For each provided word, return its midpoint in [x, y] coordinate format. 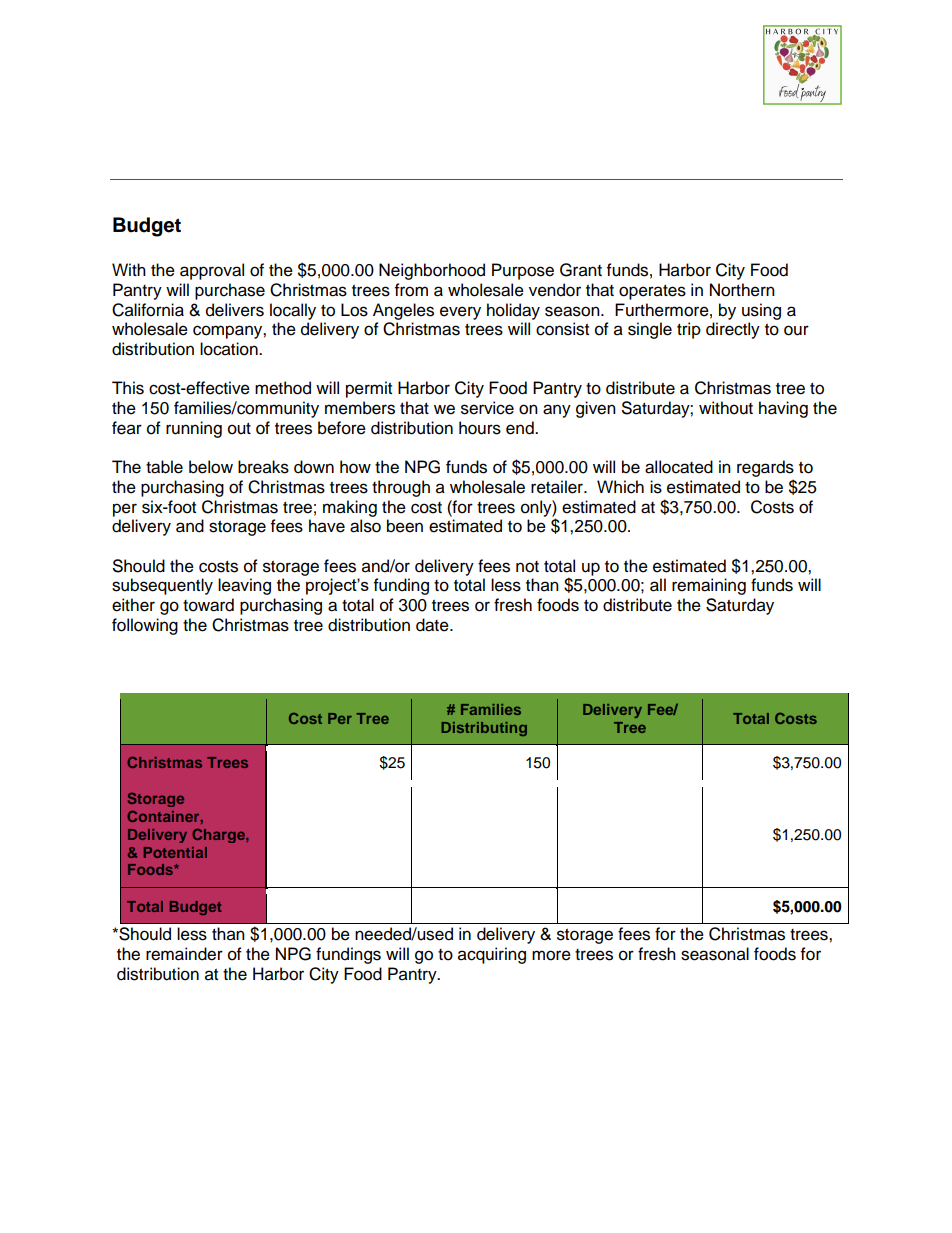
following [145, 626]
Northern [742, 290]
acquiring [492, 955]
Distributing [484, 729]
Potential [175, 852]
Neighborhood [432, 271]
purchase [230, 291]
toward [208, 605]
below [211, 467]
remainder [184, 954]
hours [480, 428]
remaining [709, 586]
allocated [679, 467]
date [433, 625]
